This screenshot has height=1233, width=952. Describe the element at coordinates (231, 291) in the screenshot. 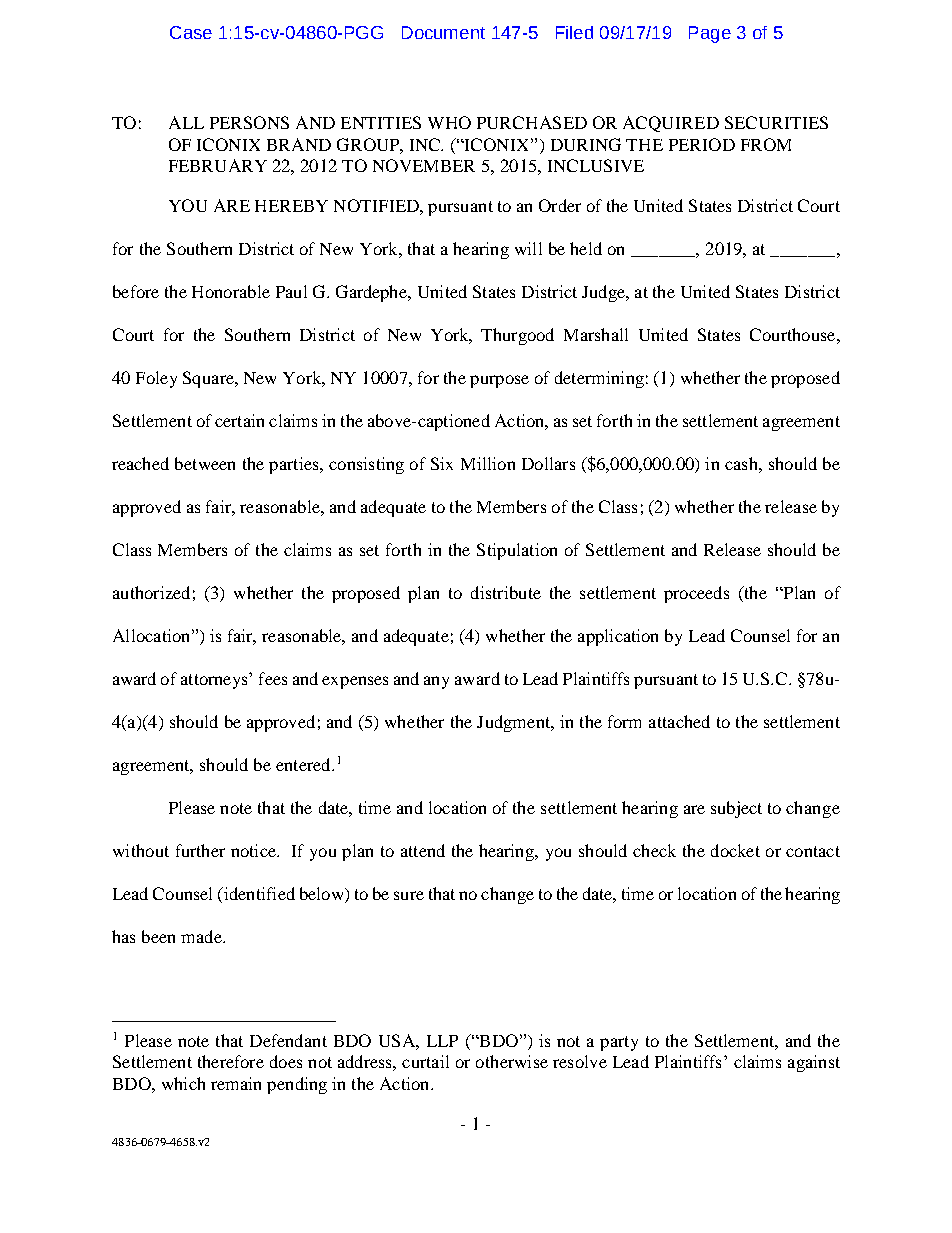

I see `Honorable` at that location.
